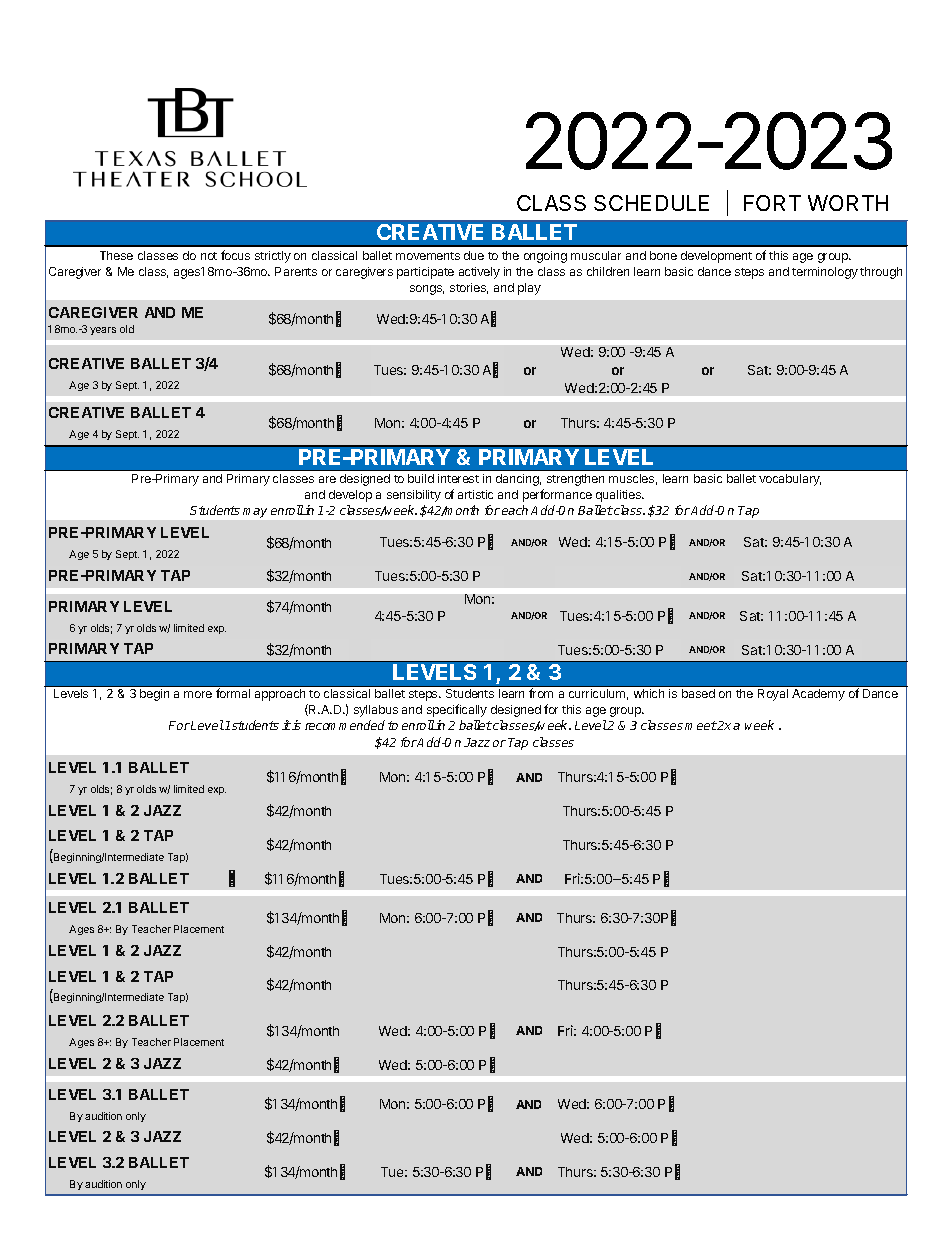 This page has height=1233, width=952. What do you see at coordinates (209, 256) in the page?
I see `not` at bounding box center [209, 256].
